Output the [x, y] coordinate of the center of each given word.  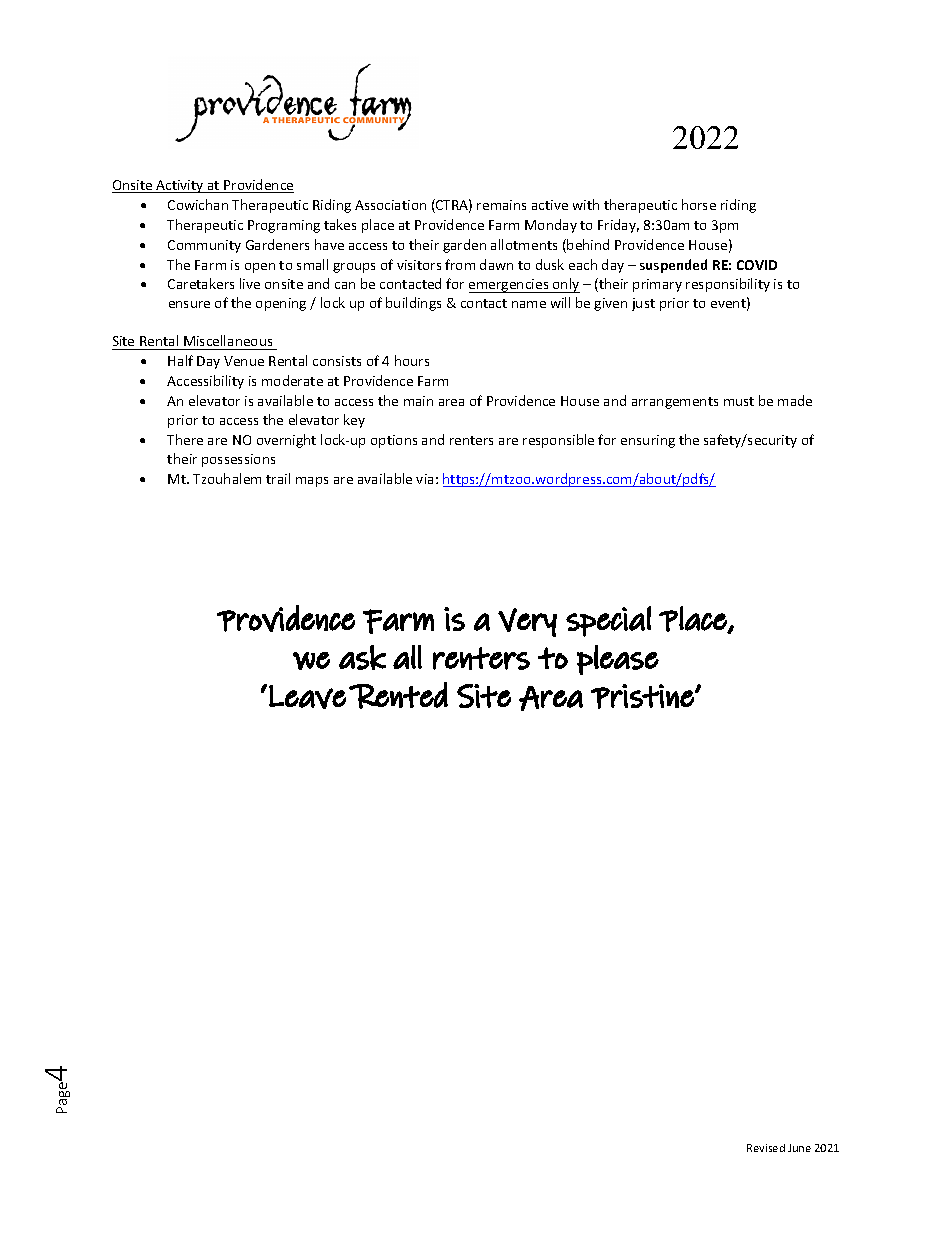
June [799, 1148]
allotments [524, 244]
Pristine [643, 696]
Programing [284, 226]
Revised [766, 1148]
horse [699, 204]
